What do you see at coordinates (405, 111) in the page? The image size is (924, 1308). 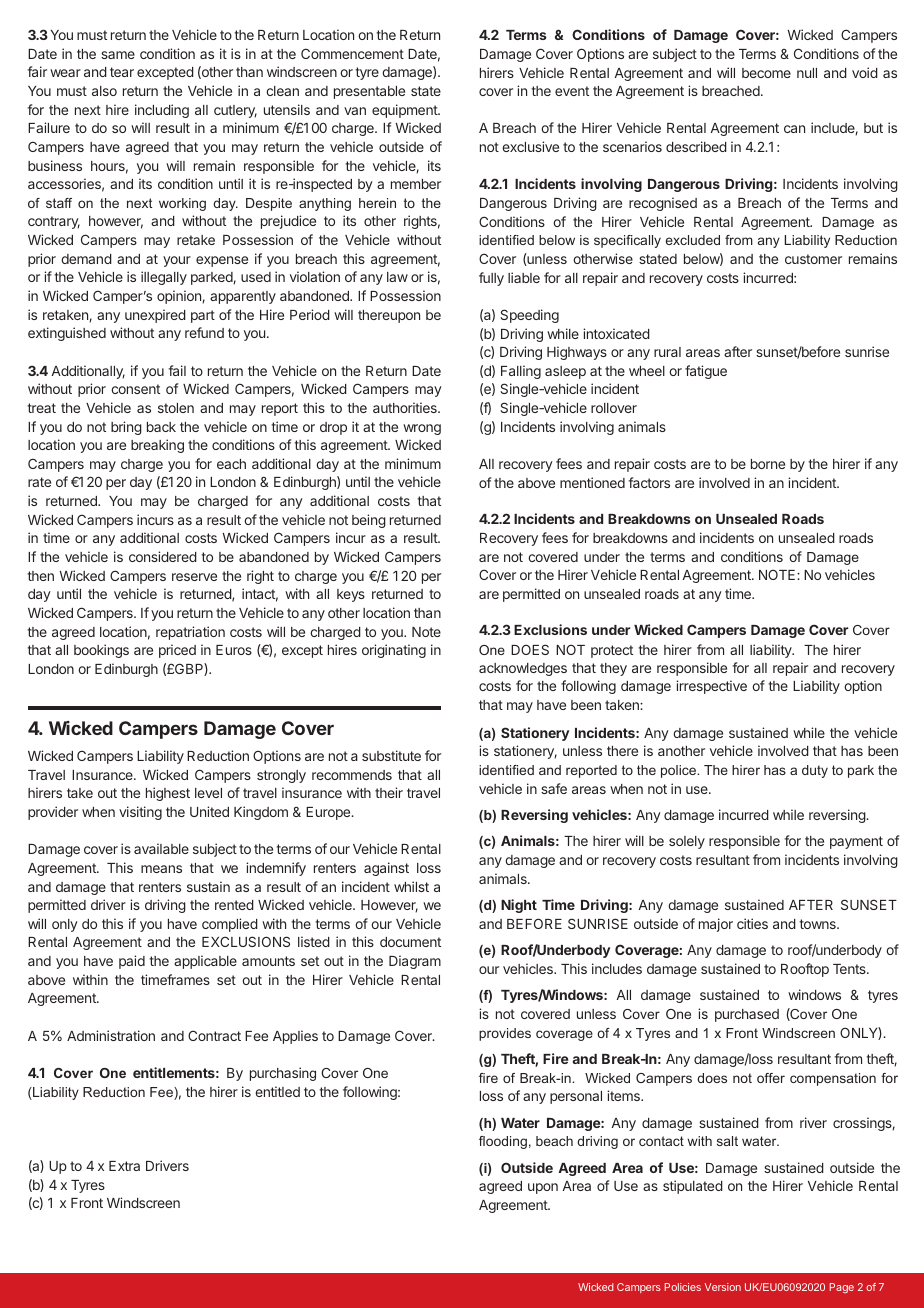 I see `equipment` at bounding box center [405, 111].
